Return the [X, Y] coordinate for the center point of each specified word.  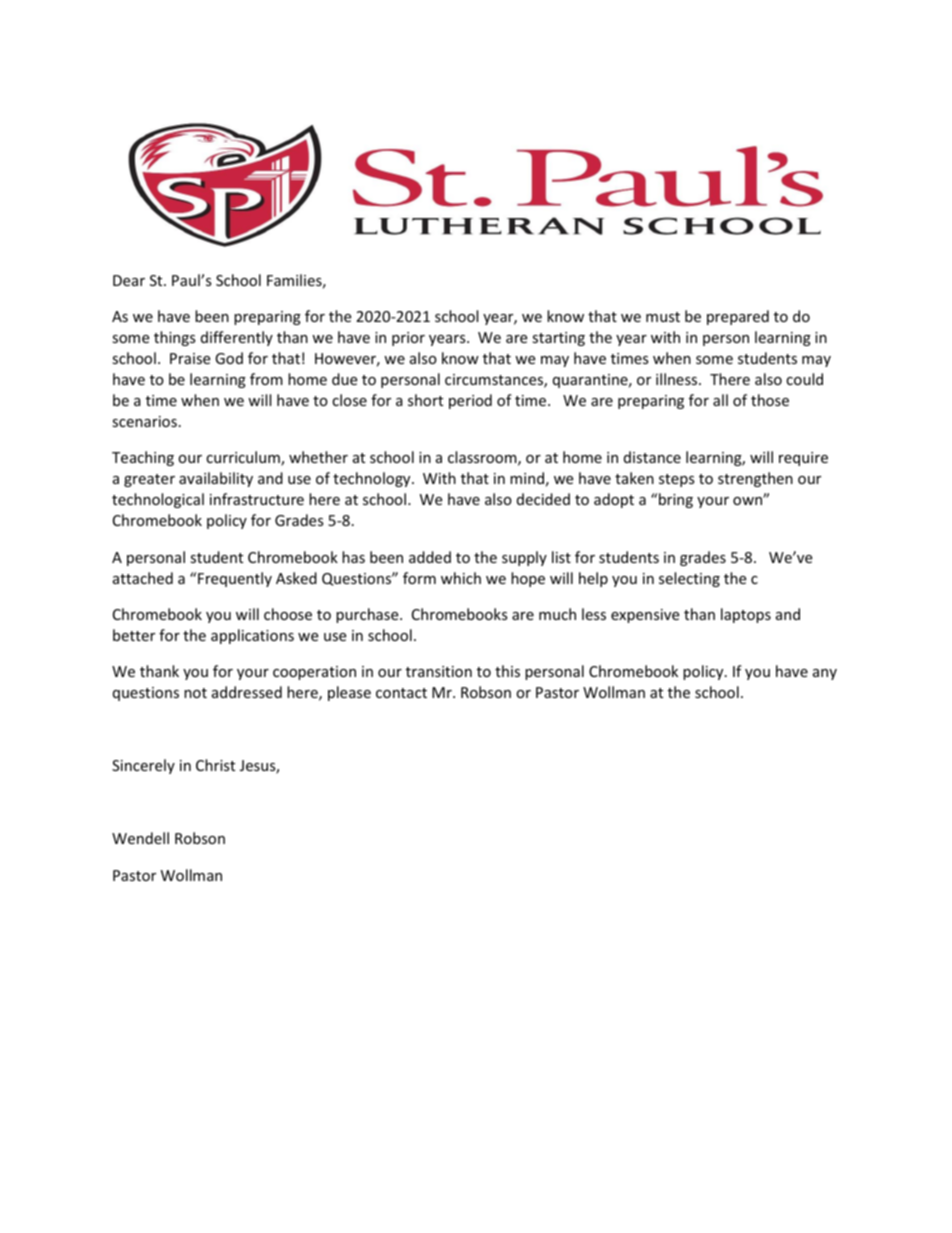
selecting [689, 579]
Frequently [235, 579]
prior [408, 339]
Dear [129, 280]
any [825, 674]
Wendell [140, 838]
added [430, 557]
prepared [738, 317]
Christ [215, 765]
